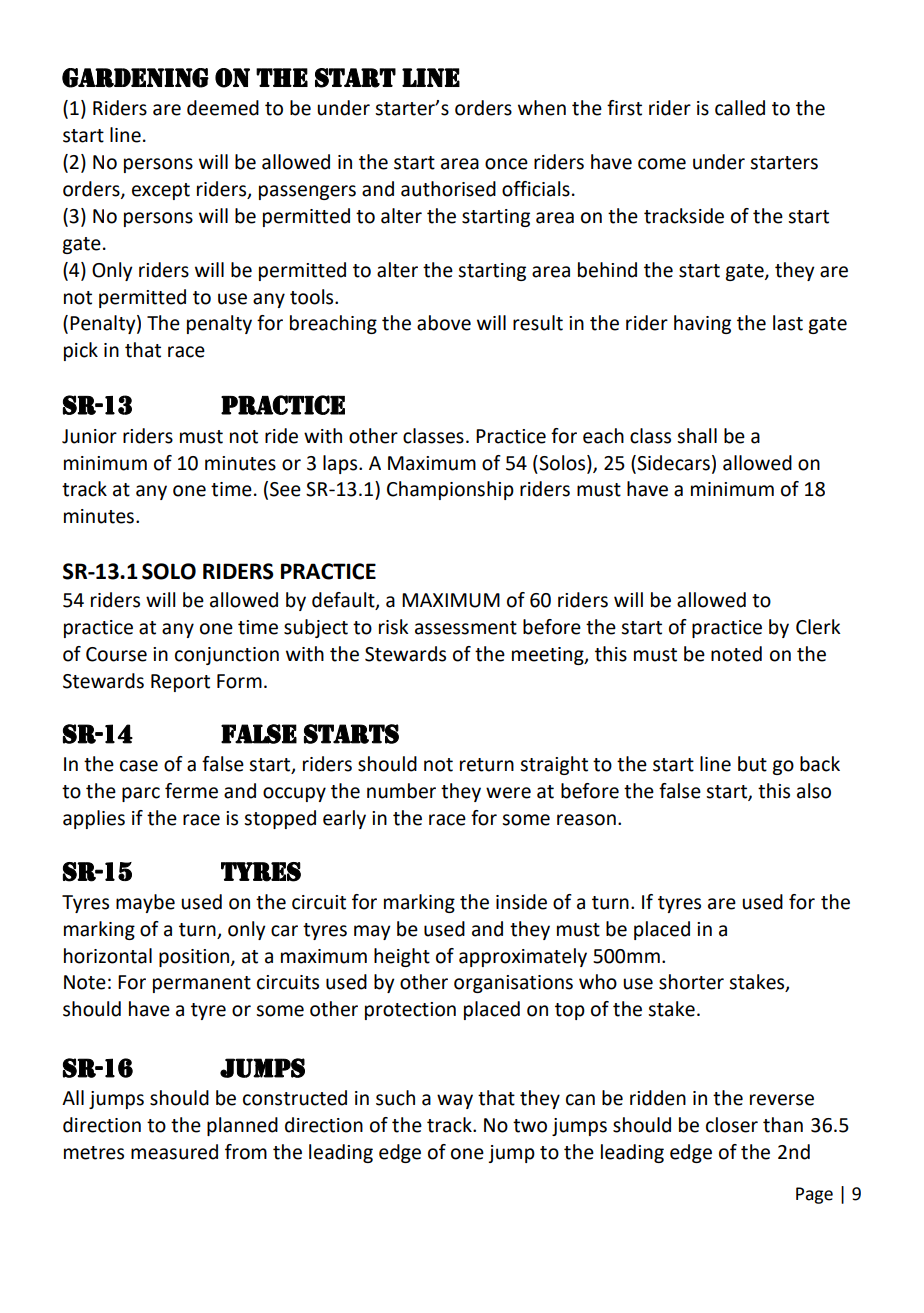 Image resolution: width=924 pixels, height=1313 pixels. Describe the element at coordinates (740, 108) in the image. I see `called` at that location.
